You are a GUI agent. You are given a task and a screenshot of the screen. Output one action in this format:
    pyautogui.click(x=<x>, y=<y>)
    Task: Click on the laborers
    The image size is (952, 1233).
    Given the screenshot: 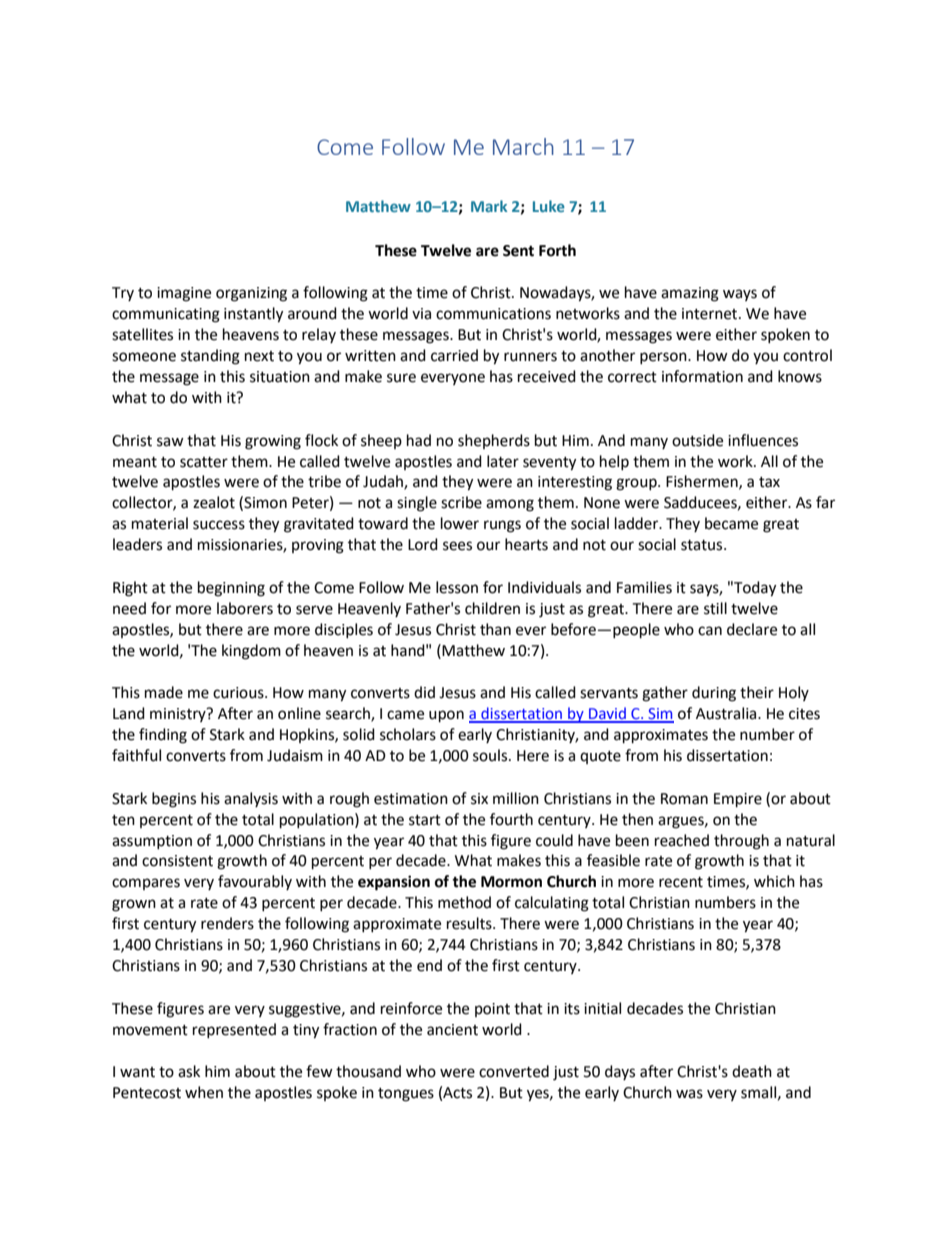 What is the action you would take?
    pyautogui.click(x=245, y=608)
